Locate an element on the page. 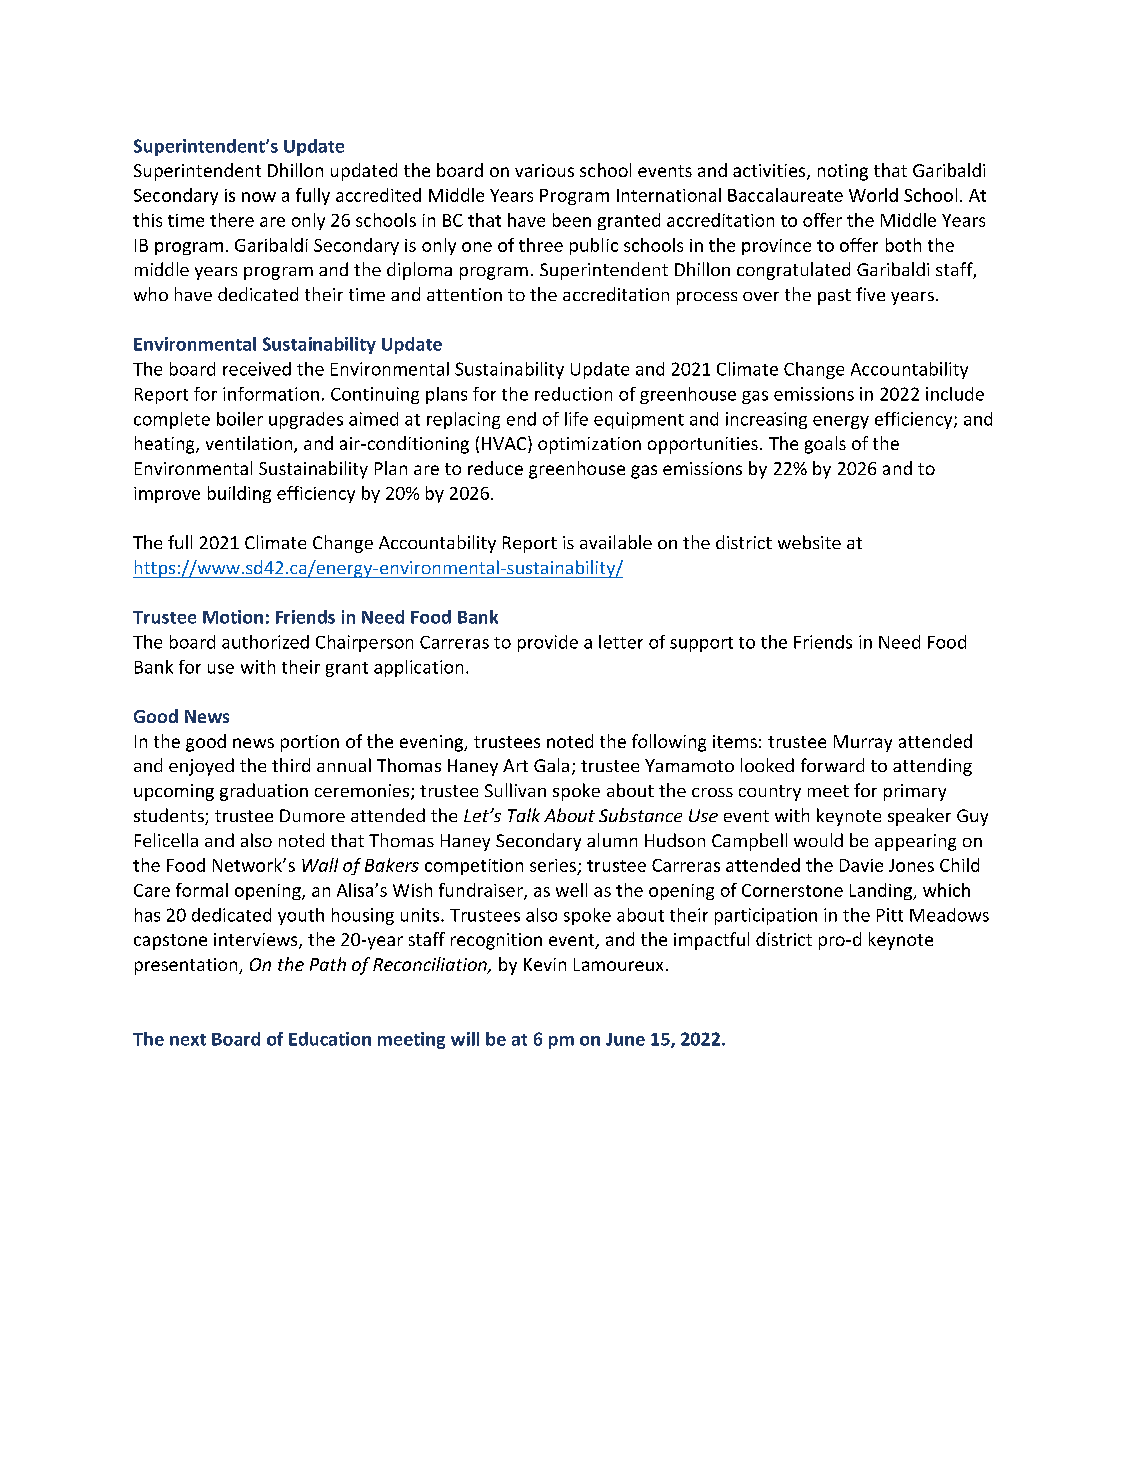 The height and width of the document is (1463, 1130). goals is located at coordinates (825, 445).
